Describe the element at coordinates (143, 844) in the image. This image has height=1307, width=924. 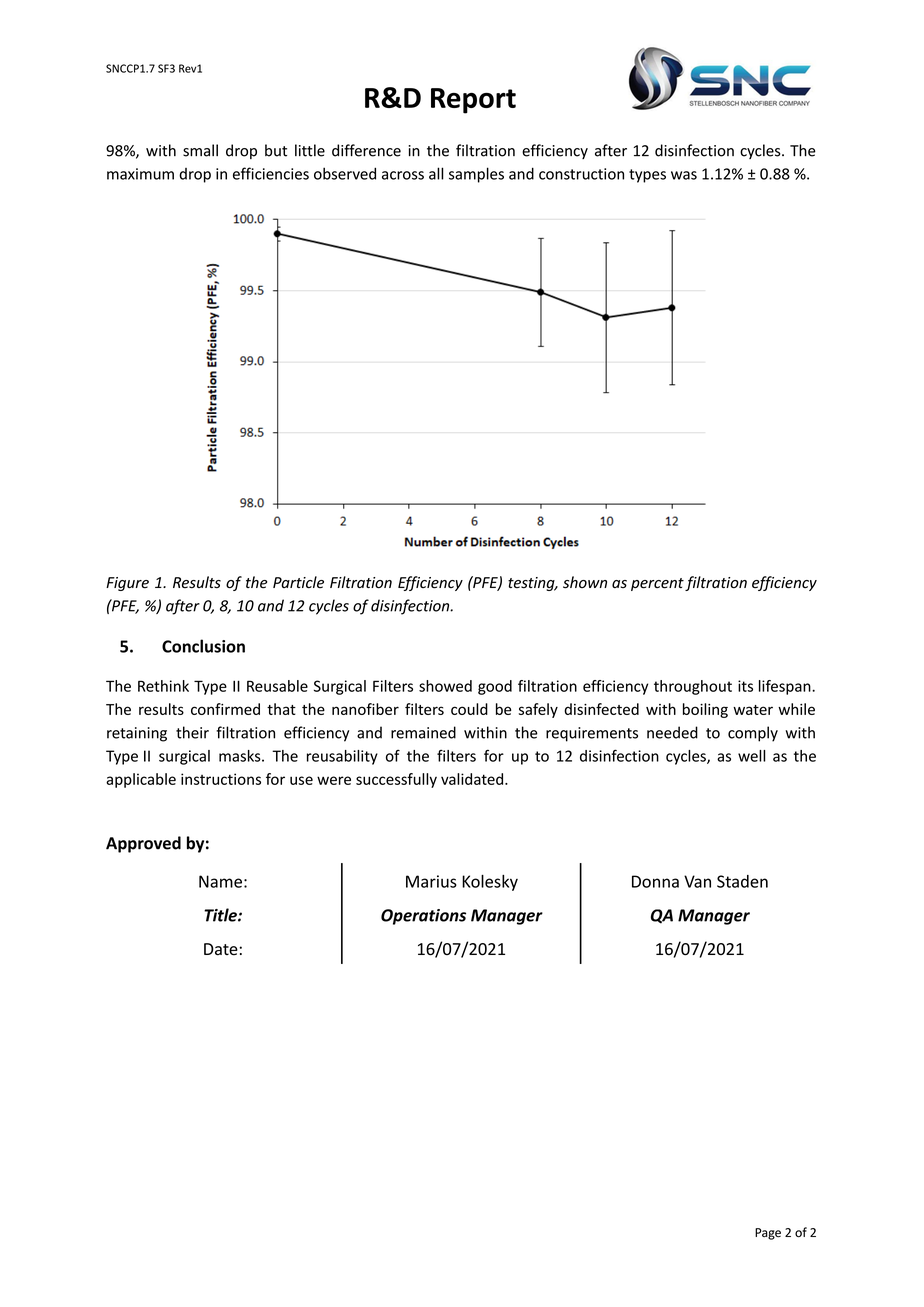
I see `Approved` at that location.
